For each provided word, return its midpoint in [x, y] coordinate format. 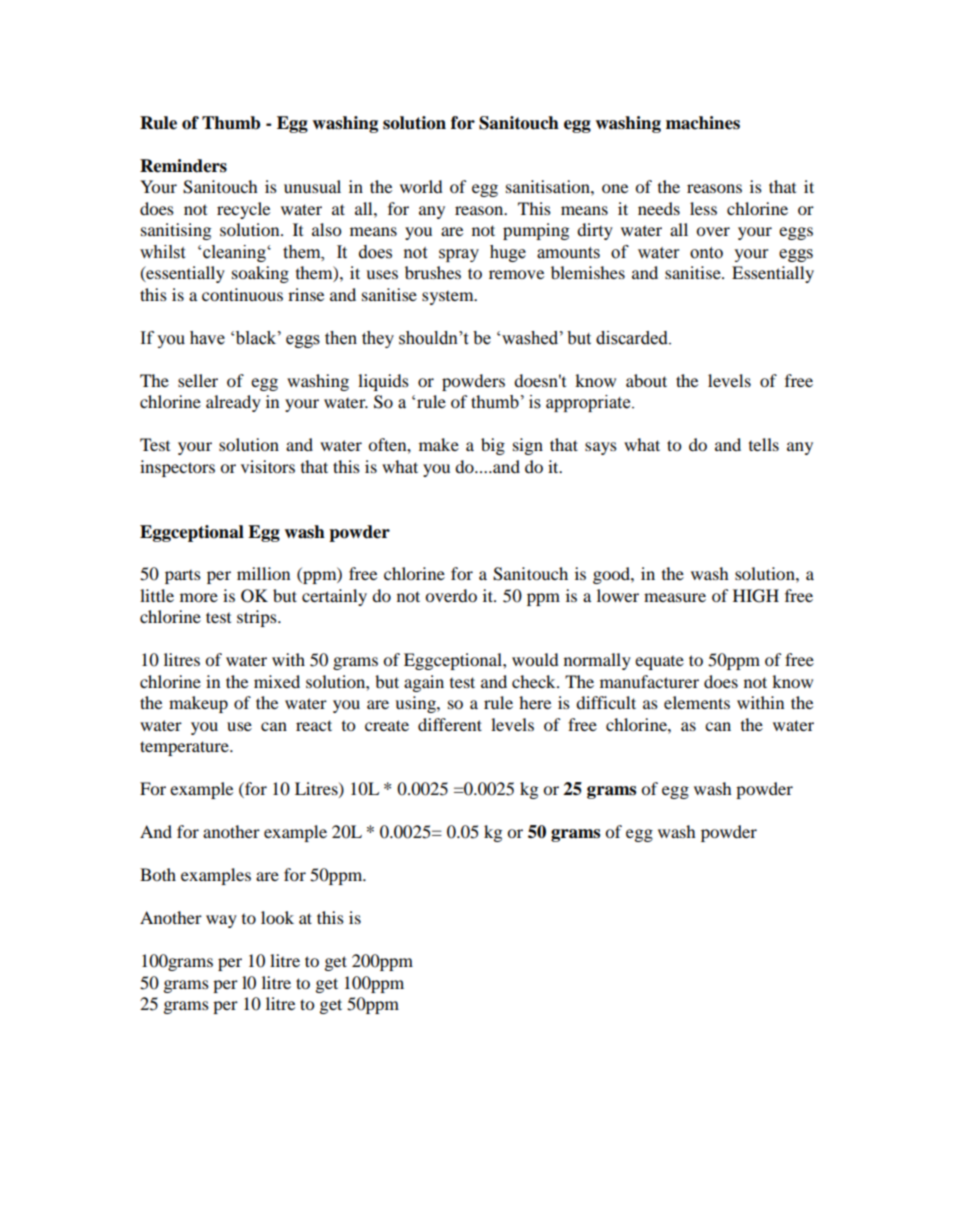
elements [697, 702]
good [612, 575]
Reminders [183, 166]
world [421, 186]
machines [703, 123]
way [221, 921]
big [493, 446]
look [277, 917]
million [263, 573]
